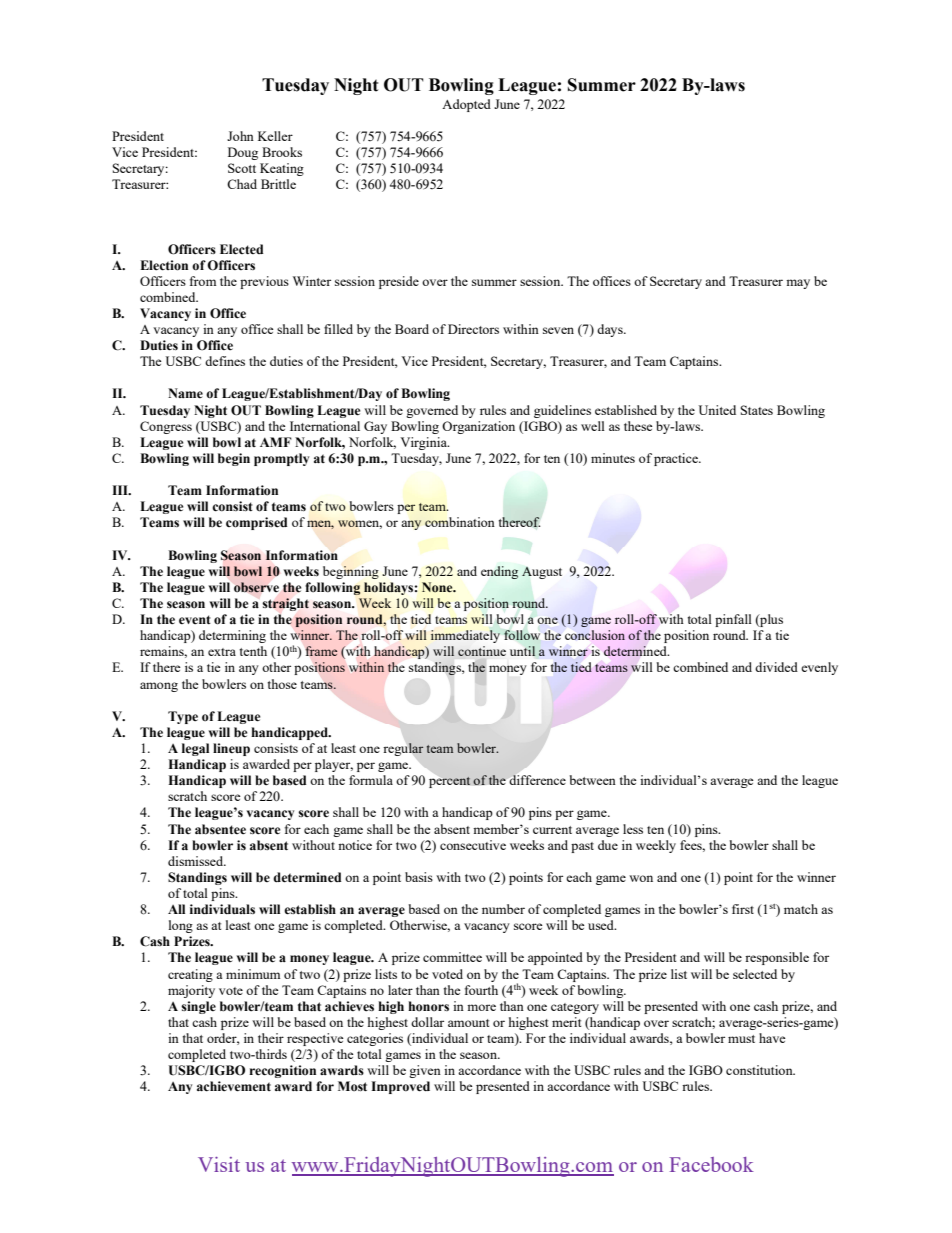  Describe the element at coordinates (240, 136) in the screenshot. I see `John` at that location.
